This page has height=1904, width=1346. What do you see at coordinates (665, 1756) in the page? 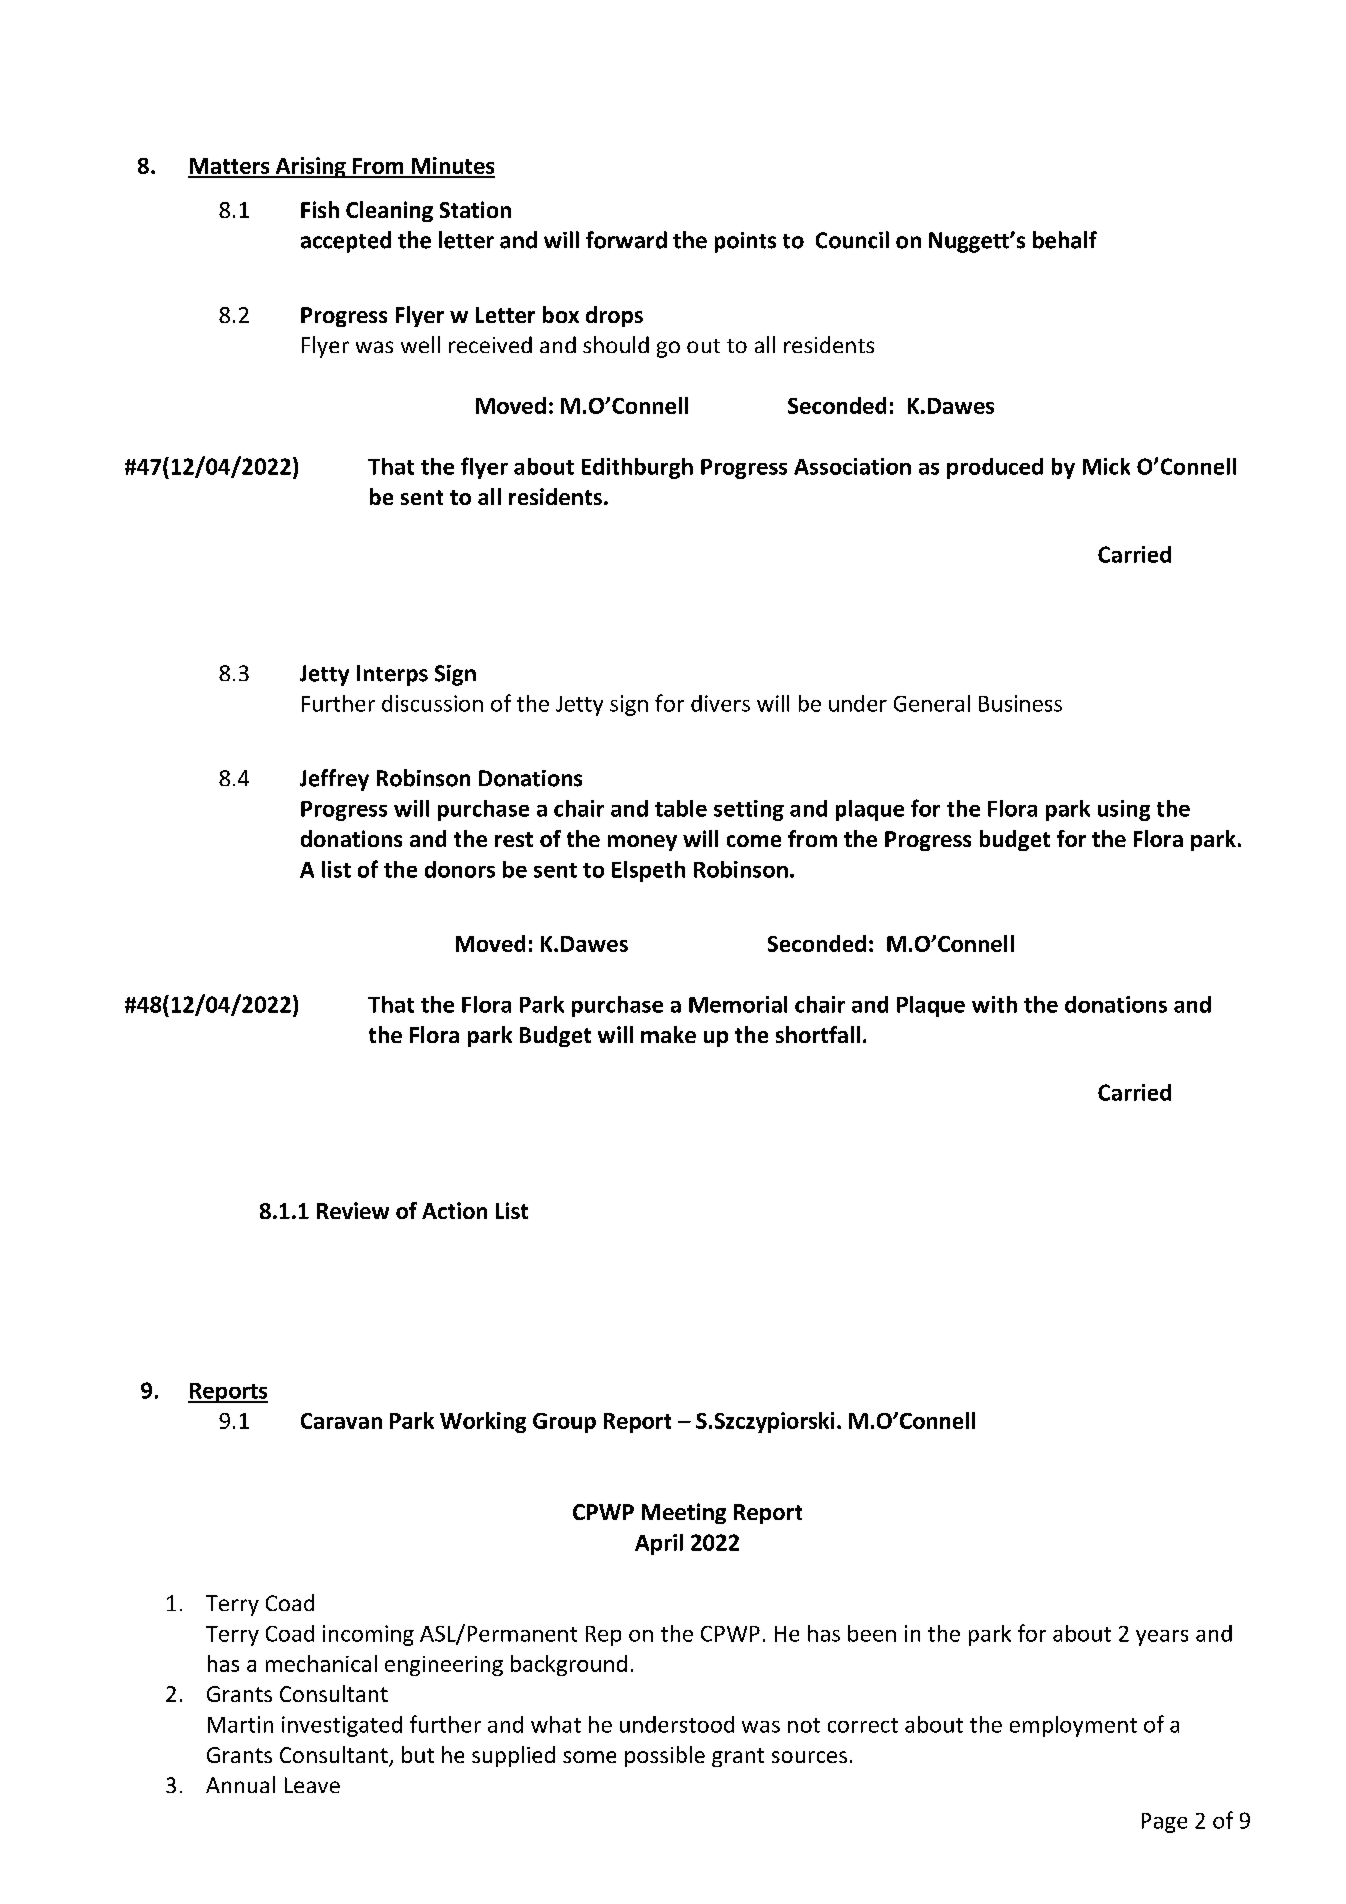
I see `possible` at bounding box center [665, 1756].
